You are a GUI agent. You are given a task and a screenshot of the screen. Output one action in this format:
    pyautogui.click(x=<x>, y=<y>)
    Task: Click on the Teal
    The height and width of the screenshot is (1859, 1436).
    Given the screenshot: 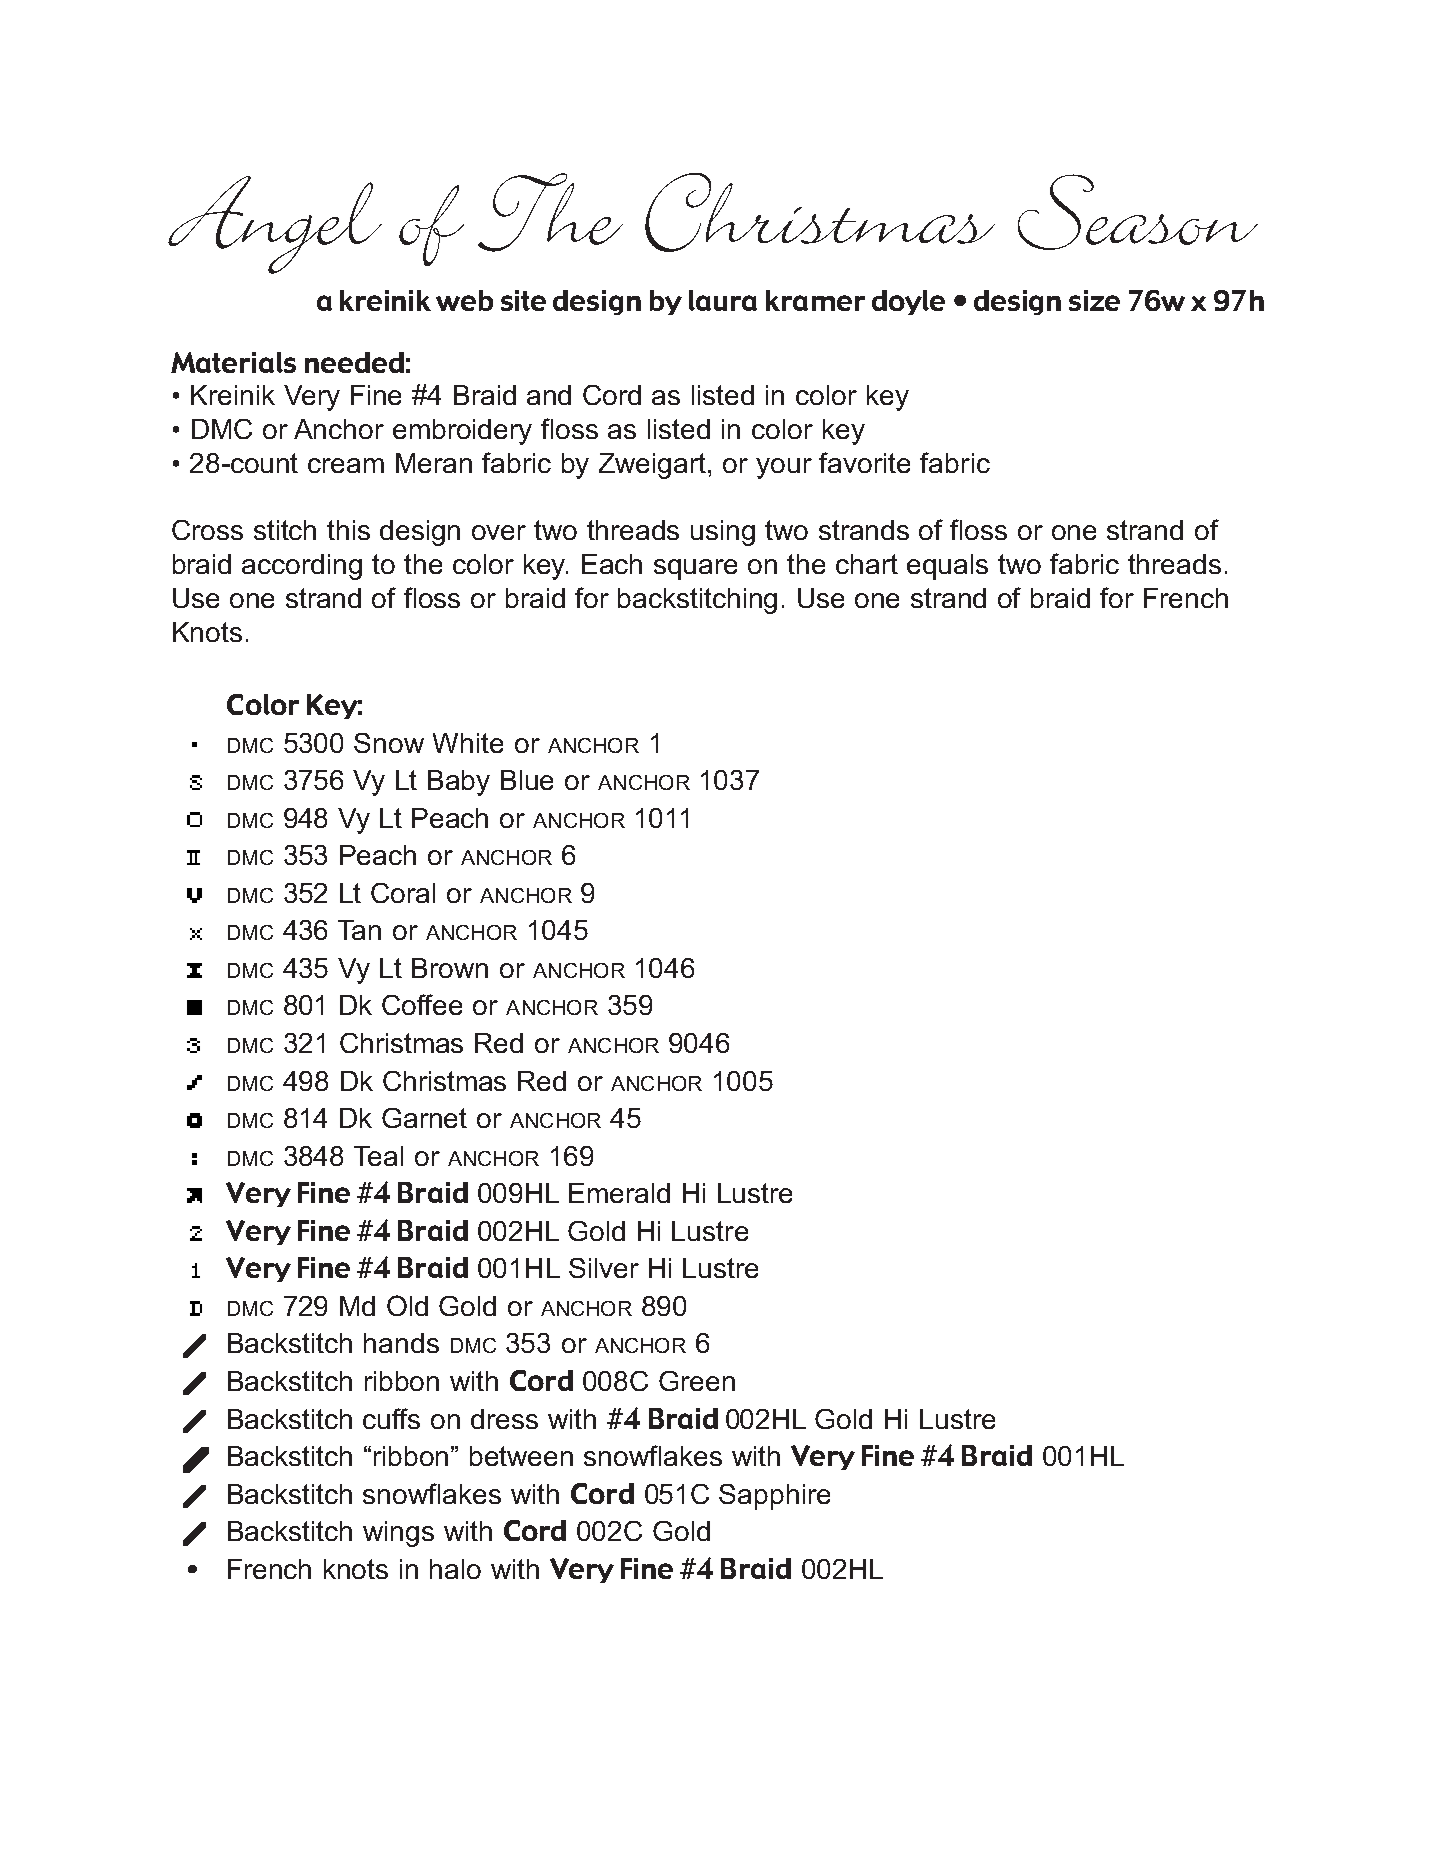 What is the action you would take?
    pyautogui.click(x=378, y=1156)
